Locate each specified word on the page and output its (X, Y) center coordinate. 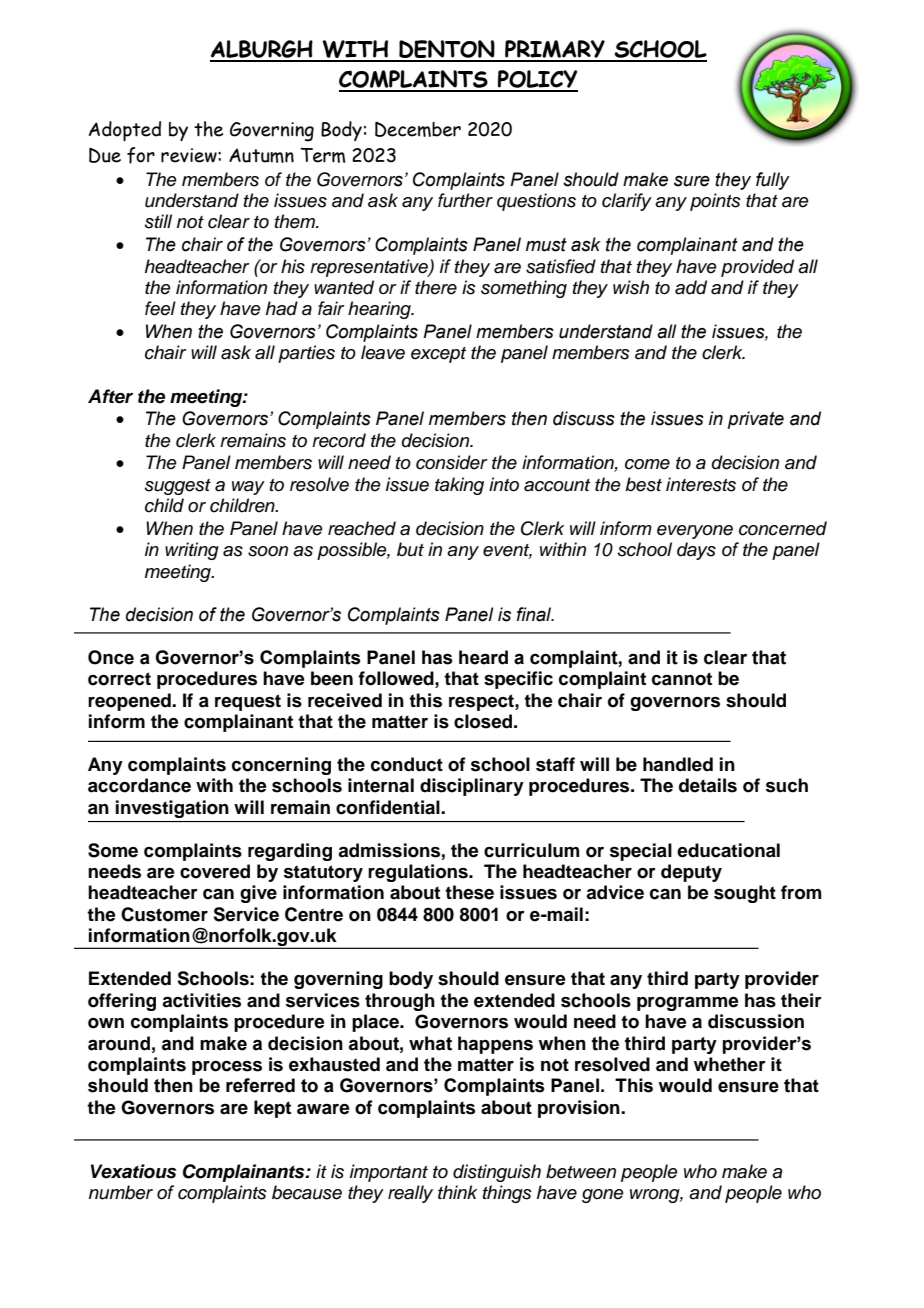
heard (483, 657)
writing (192, 551)
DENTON (447, 50)
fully (773, 181)
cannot (682, 679)
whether (730, 1064)
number (121, 1192)
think (457, 1192)
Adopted (125, 131)
